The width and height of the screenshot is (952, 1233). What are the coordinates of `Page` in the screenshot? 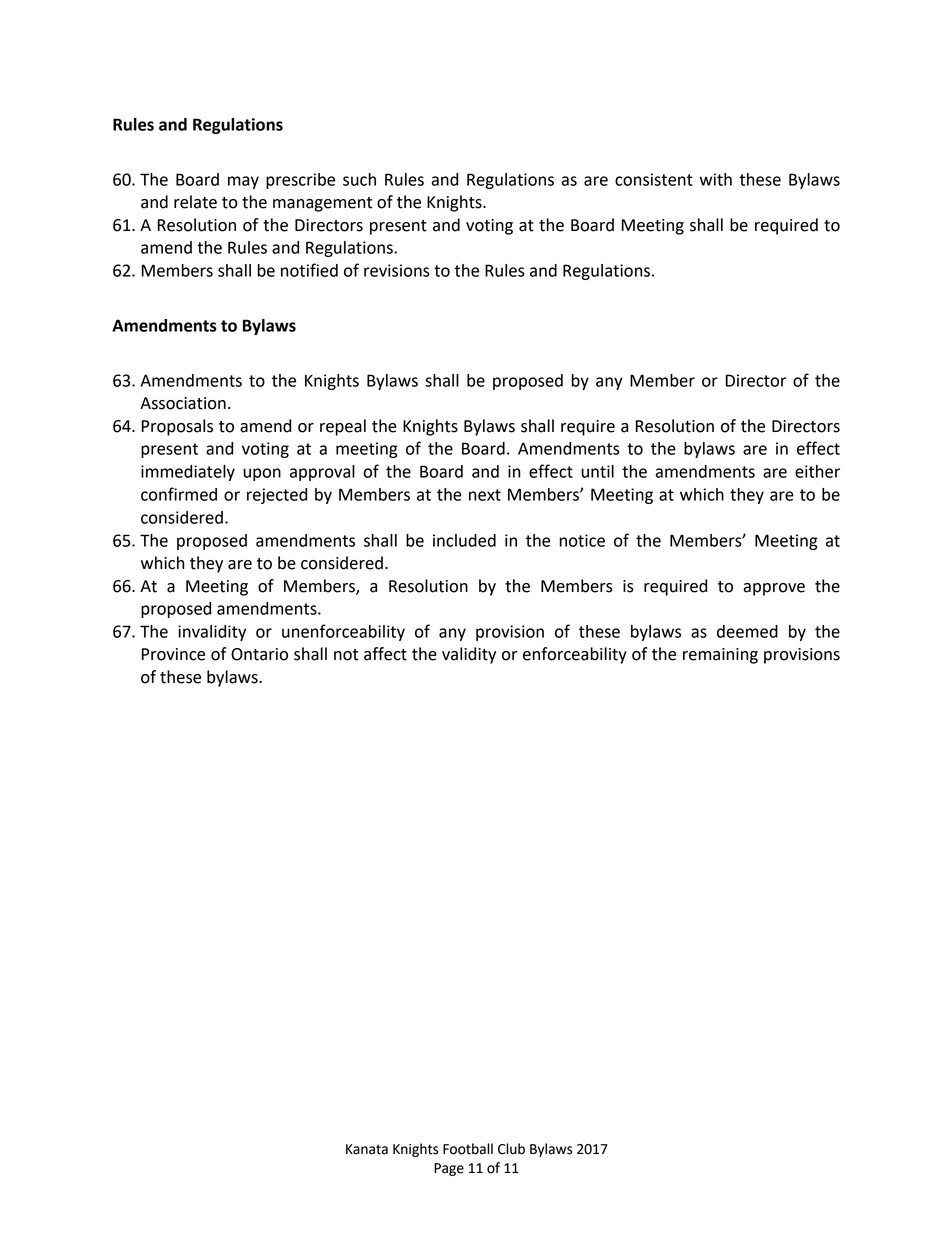 It's located at (449, 1169).
